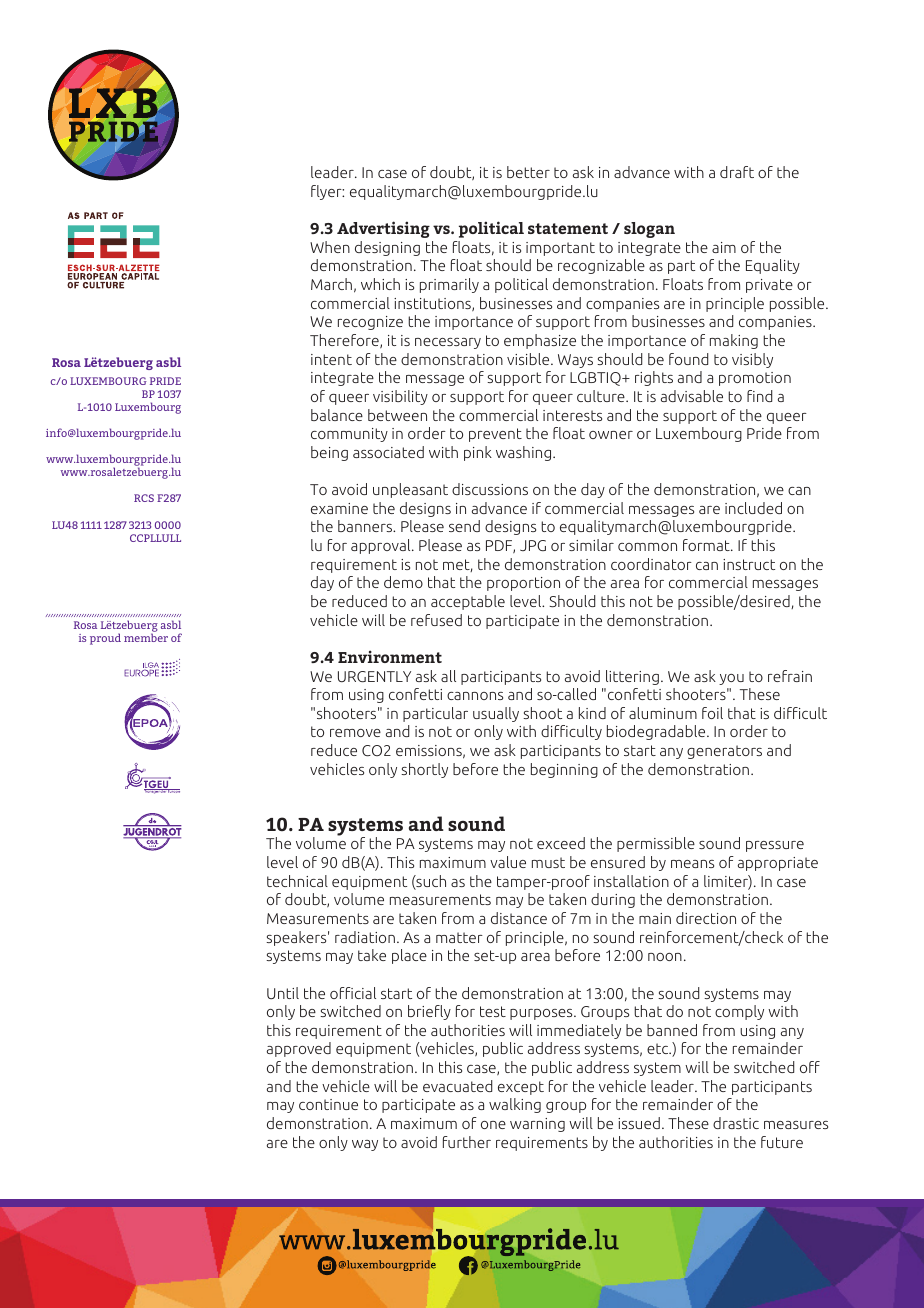 The image size is (924, 1308). Describe the element at coordinates (146, 637) in the image. I see `member` at that location.
